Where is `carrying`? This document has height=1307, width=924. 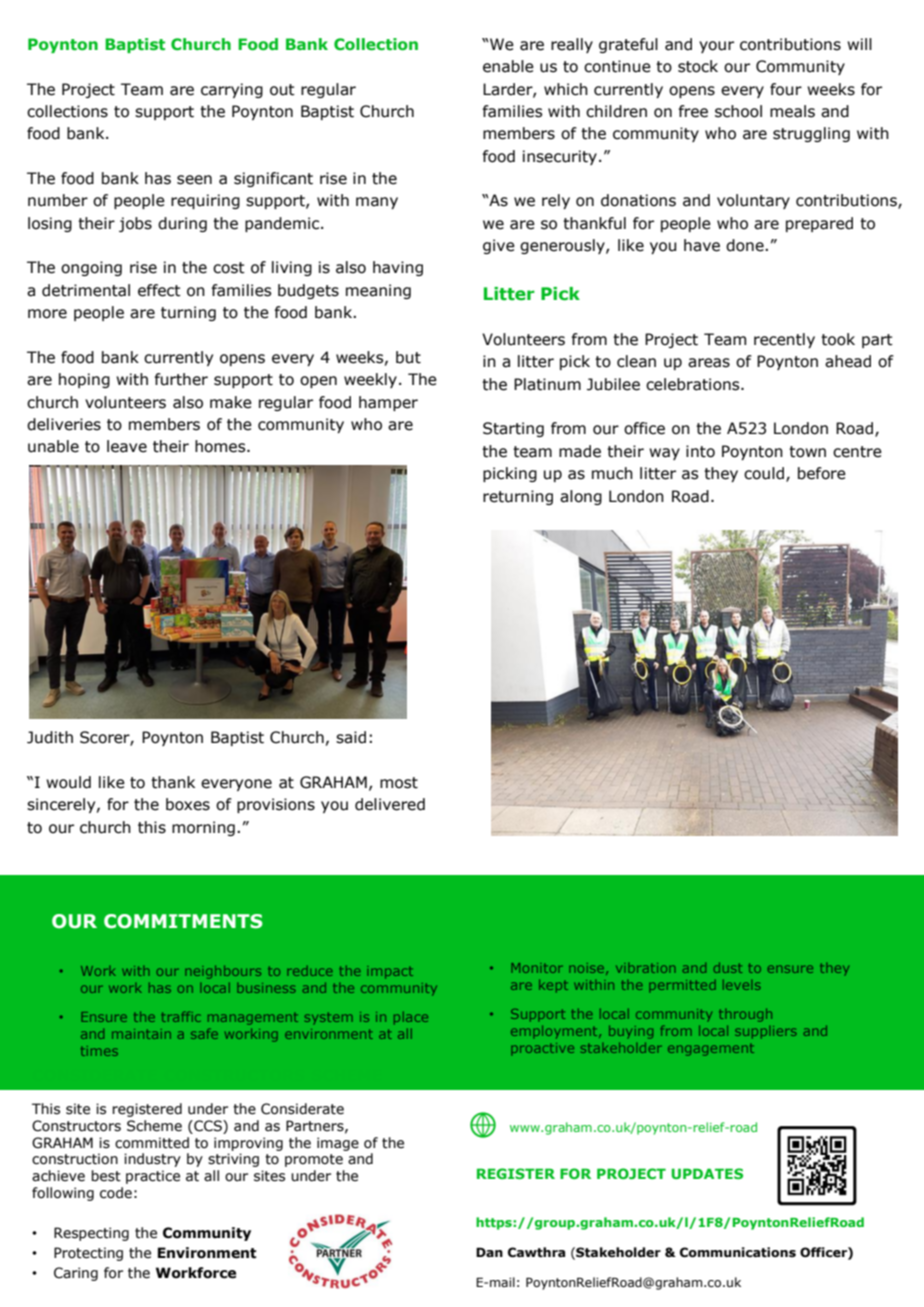 carrying is located at coordinates (232, 90).
